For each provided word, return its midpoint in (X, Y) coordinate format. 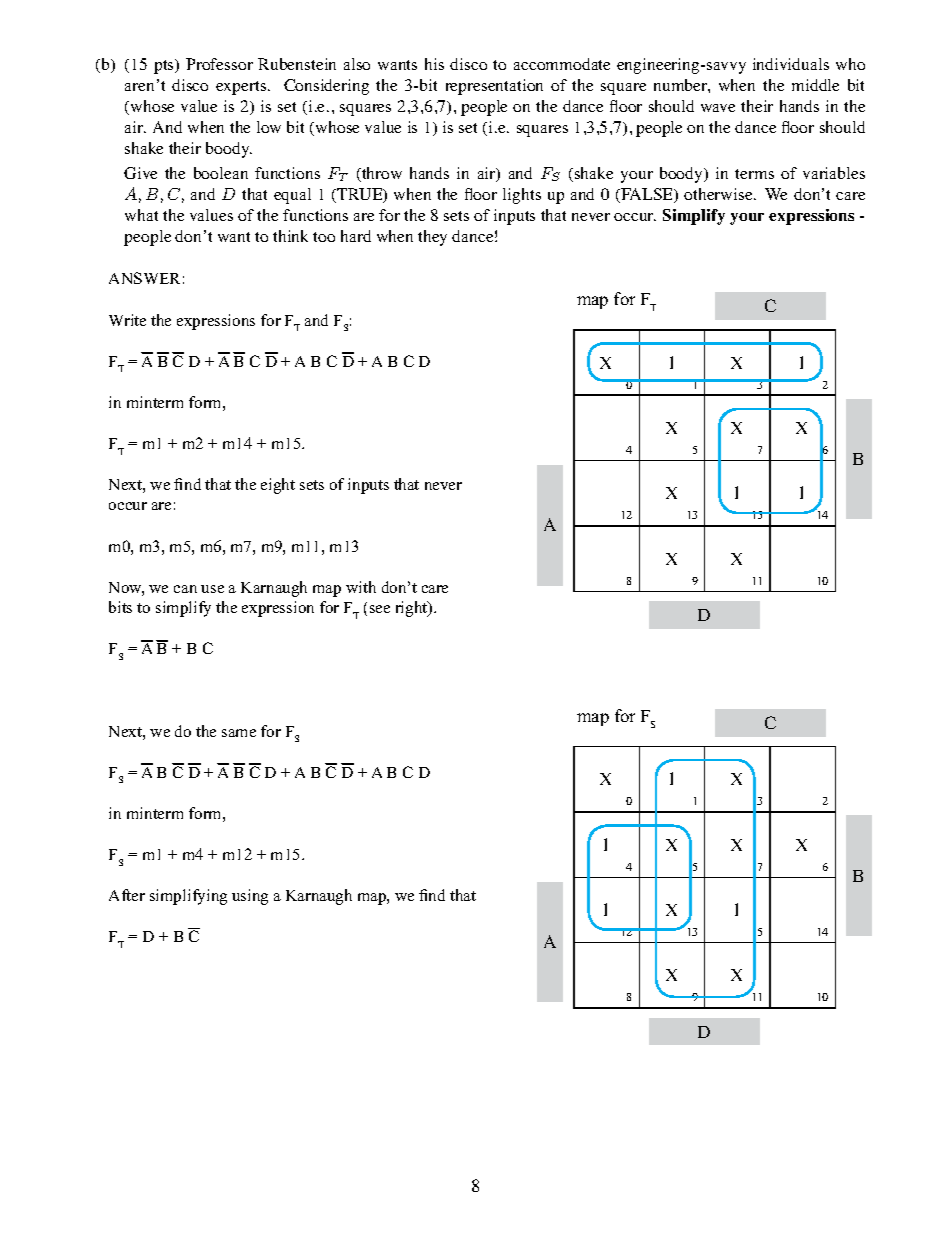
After (127, 895)
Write (127, 320)
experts (242, 88)
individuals (791, 64)
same (239, 733)
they (432, 238)
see (380, 609)
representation (494, 87)
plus (731, 395)
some (771, 396)
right (413, 609)
